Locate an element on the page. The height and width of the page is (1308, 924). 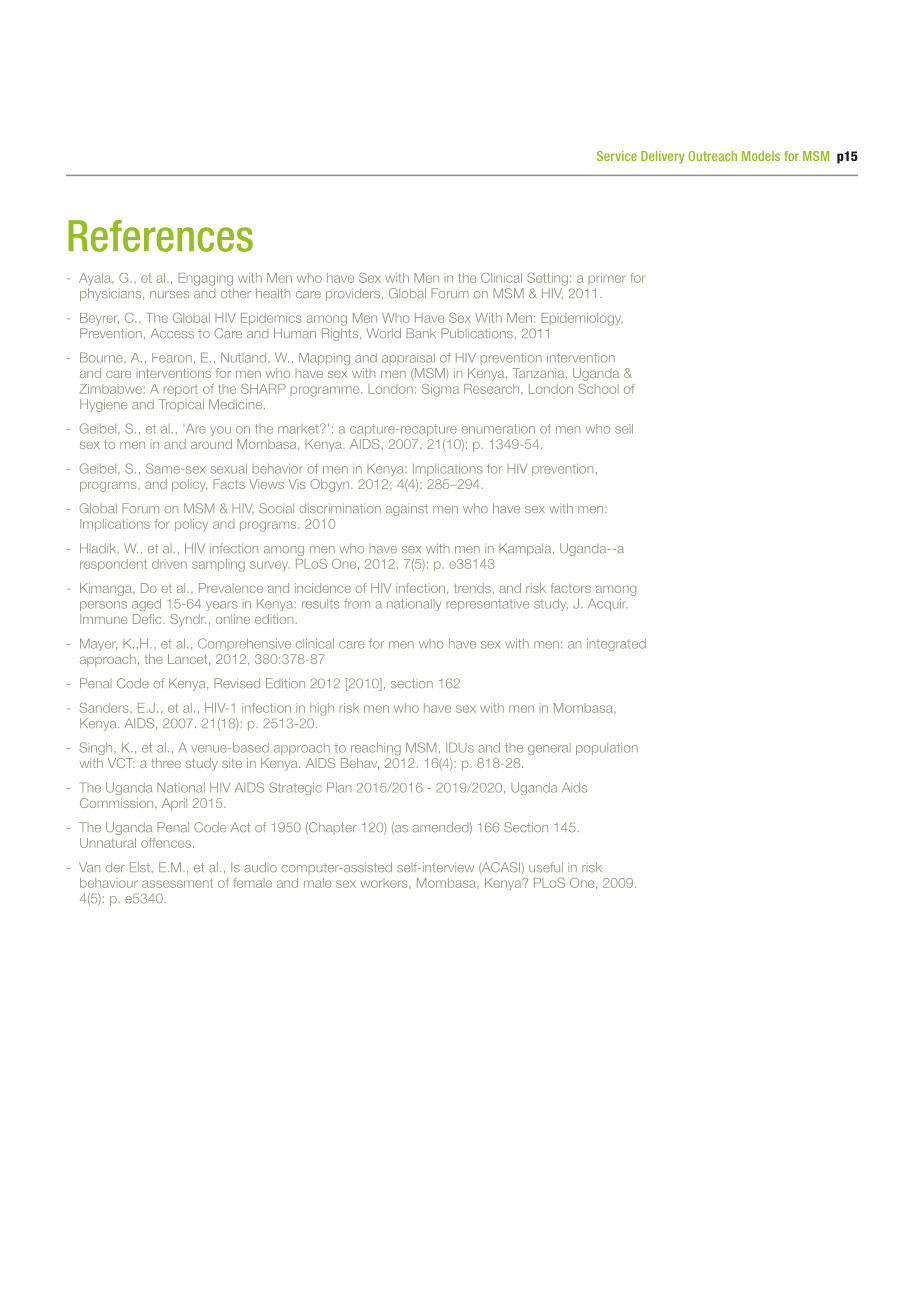
Service is located at coordinates (617, 156).
